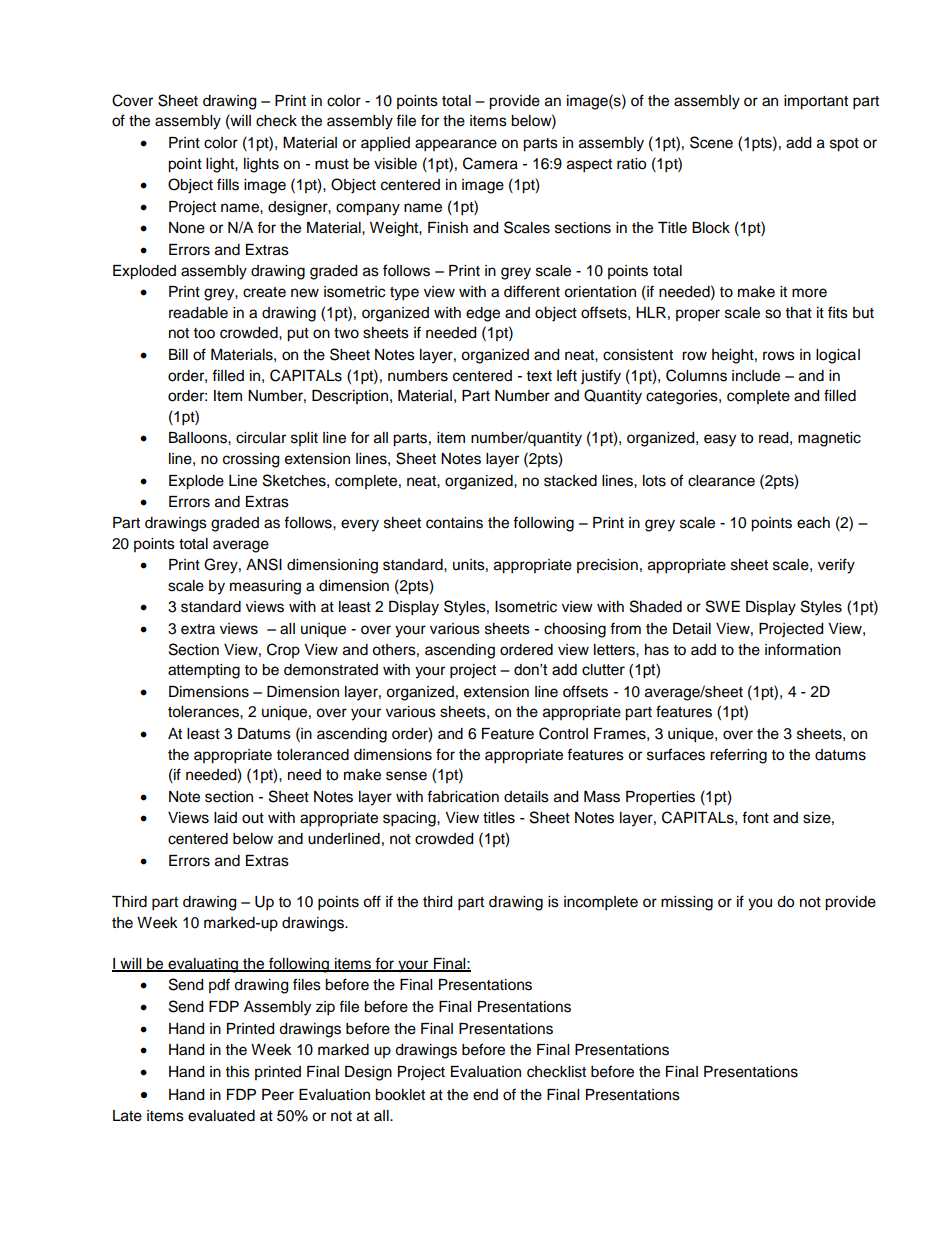 This screenshot has width=952, height=1233. Describe the element at coordinates (400, 1095) in the screenshot. I see `booklet` at that location.
